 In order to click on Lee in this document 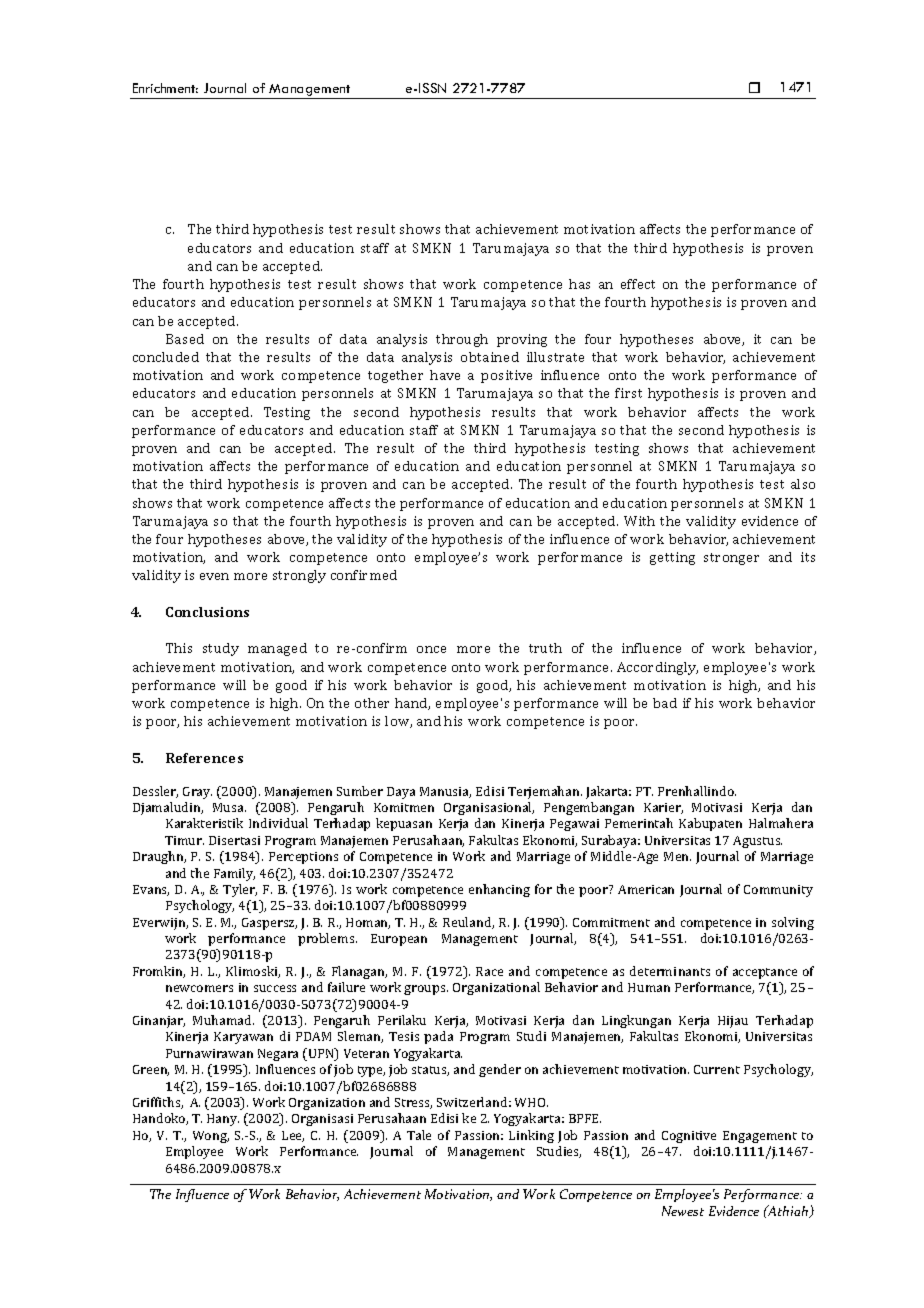, I will do `click(293, 1136)`.
